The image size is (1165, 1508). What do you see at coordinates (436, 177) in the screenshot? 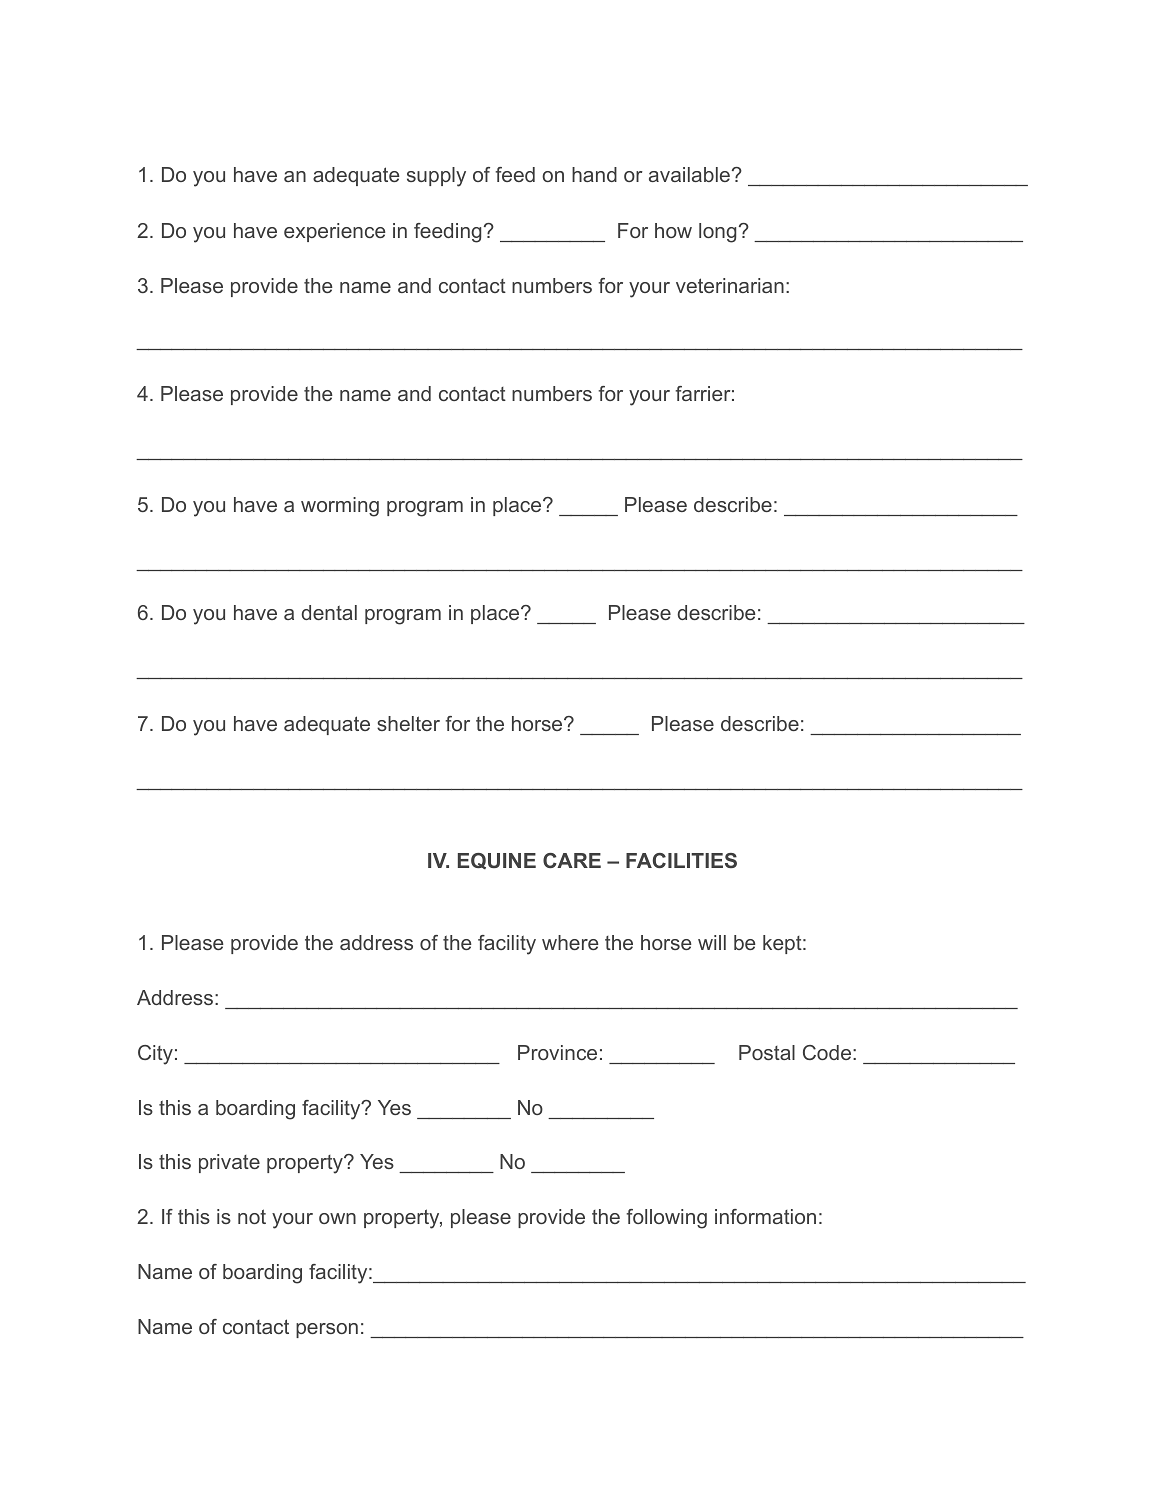
I see `supply` at bounding box center [436, 177].
